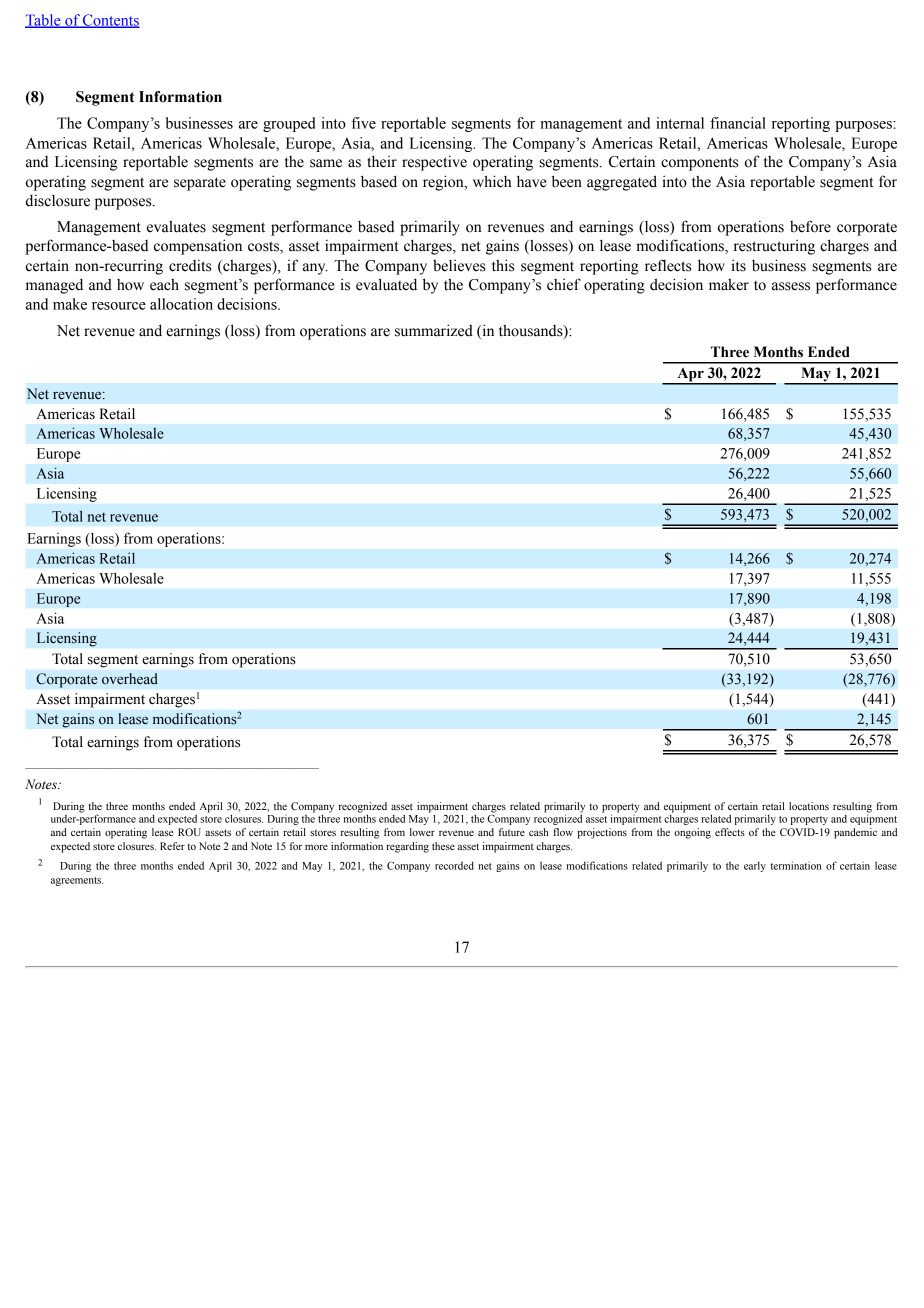 Image resolution: width=924 pixels, height=1308 pixels. What do you see at coordinates (363, 123) in the screenshot?
I see `five` at bounding box center [363, 123].
